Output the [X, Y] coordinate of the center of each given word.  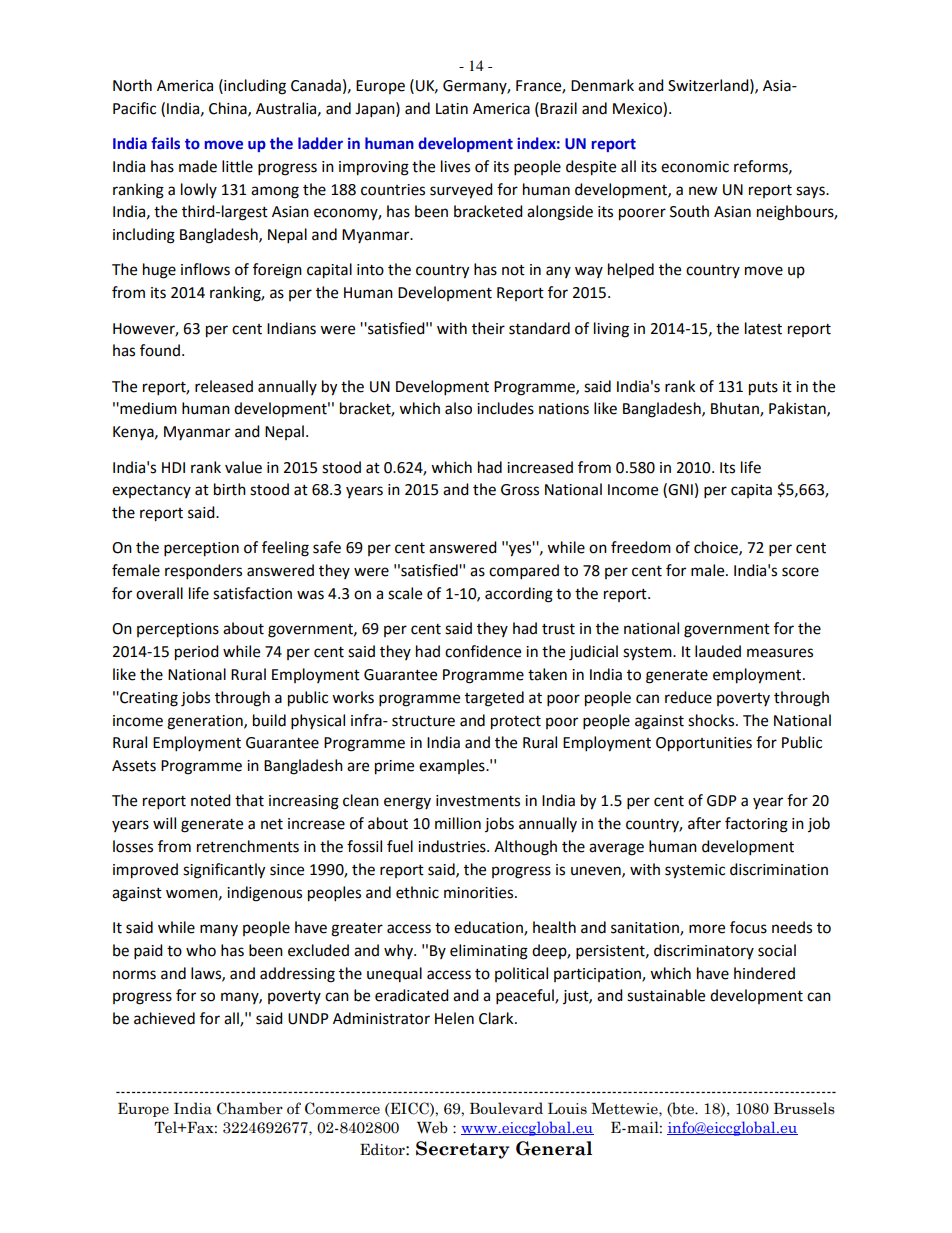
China [229, 109]
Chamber [250, 1108]
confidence [483, 651]
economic [695, 167]
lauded [718, 651]
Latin [452, 109]
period [197, 653]
